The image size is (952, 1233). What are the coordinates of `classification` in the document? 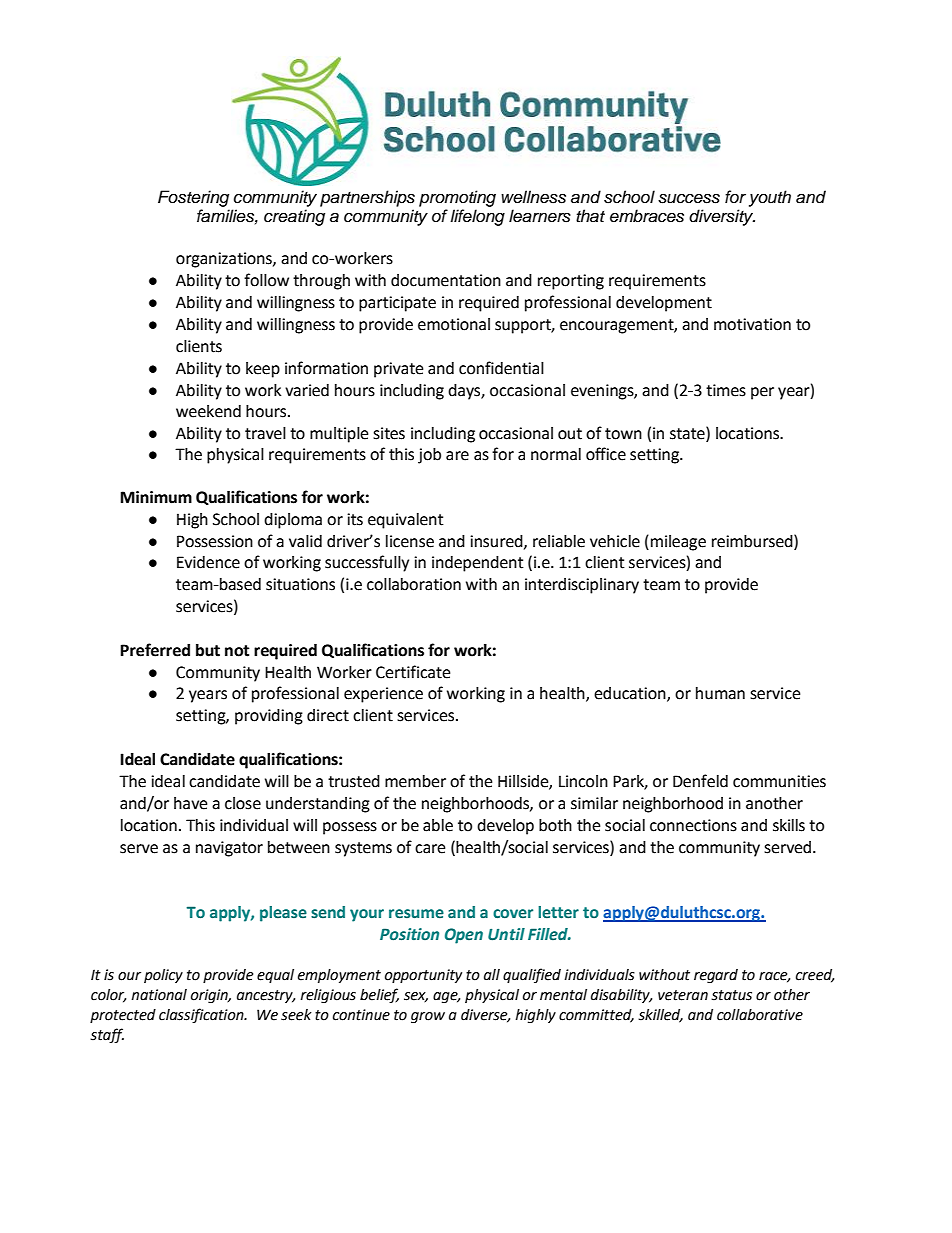 It's located at (202, 1015).
